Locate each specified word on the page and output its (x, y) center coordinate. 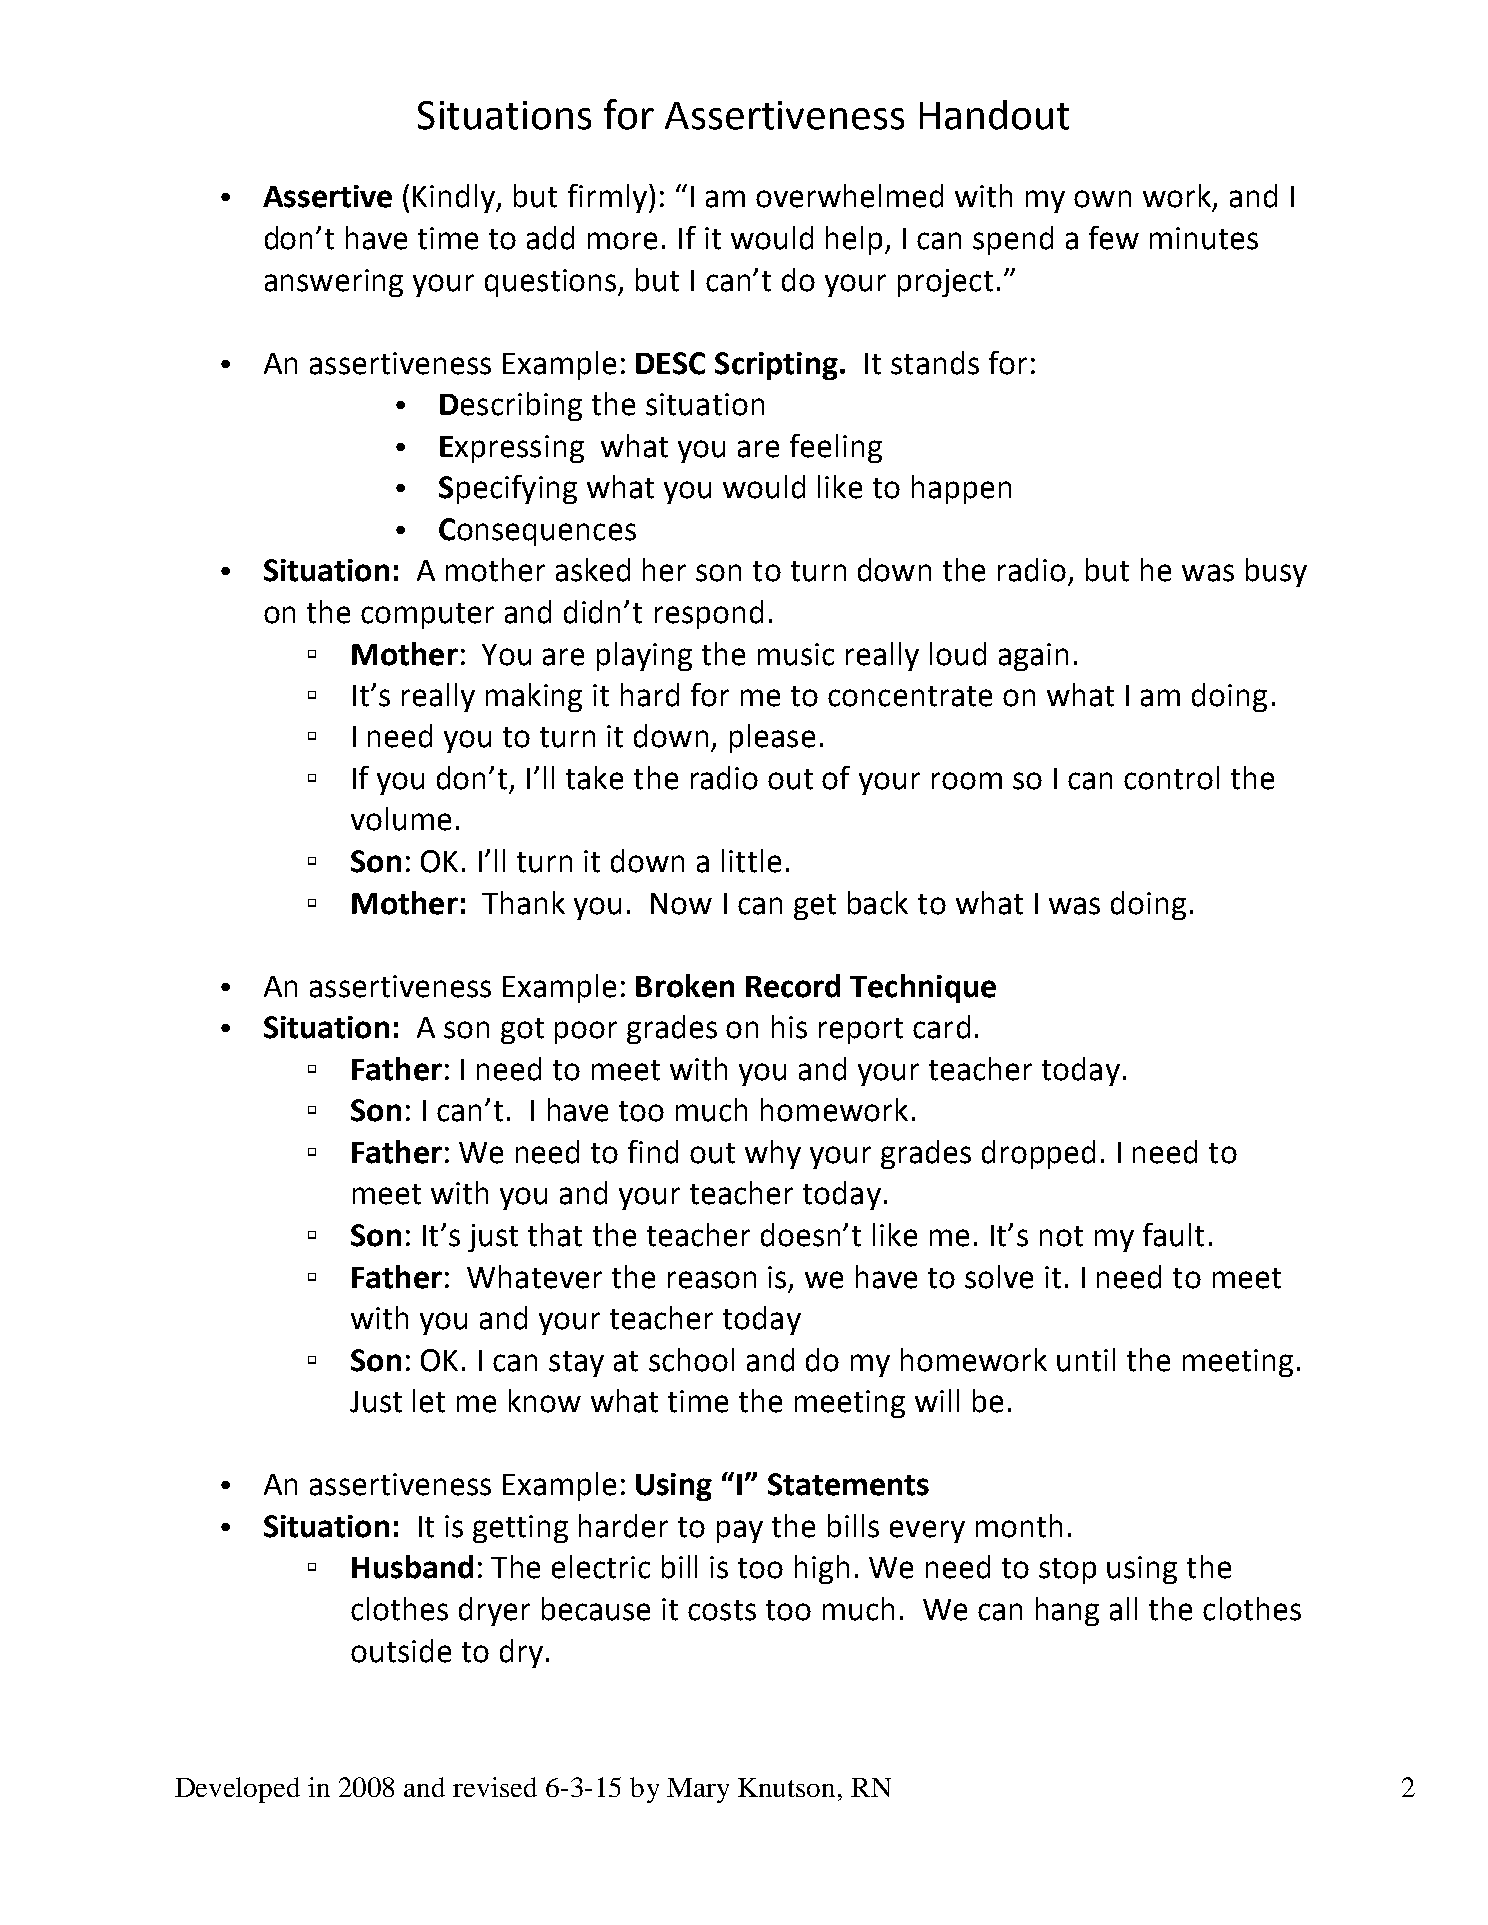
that (555, 1235)
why (773, 1154)
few (1114, 238)
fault (1173, 1235)
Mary (698, 1790)
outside (401, 1651)
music (796, 654)
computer (427, 616)
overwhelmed (849, 196)
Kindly (455, 198)
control (1171, 778)
